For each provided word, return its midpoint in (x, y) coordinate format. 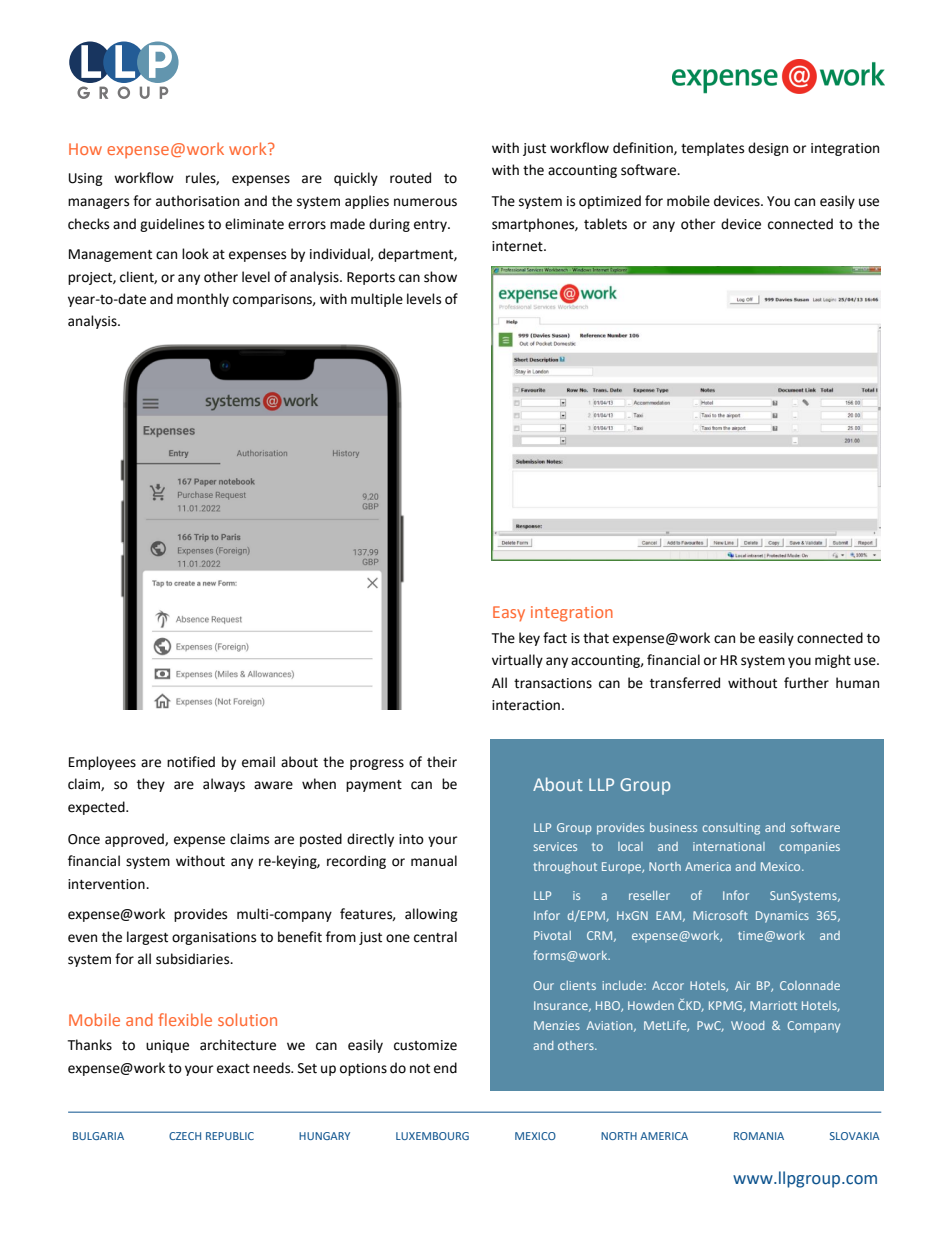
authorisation (197, 201)
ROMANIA (759, 1136)
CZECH (185, 1136)
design (768, 149)
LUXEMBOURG (432, 1136)
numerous (425, 202)
